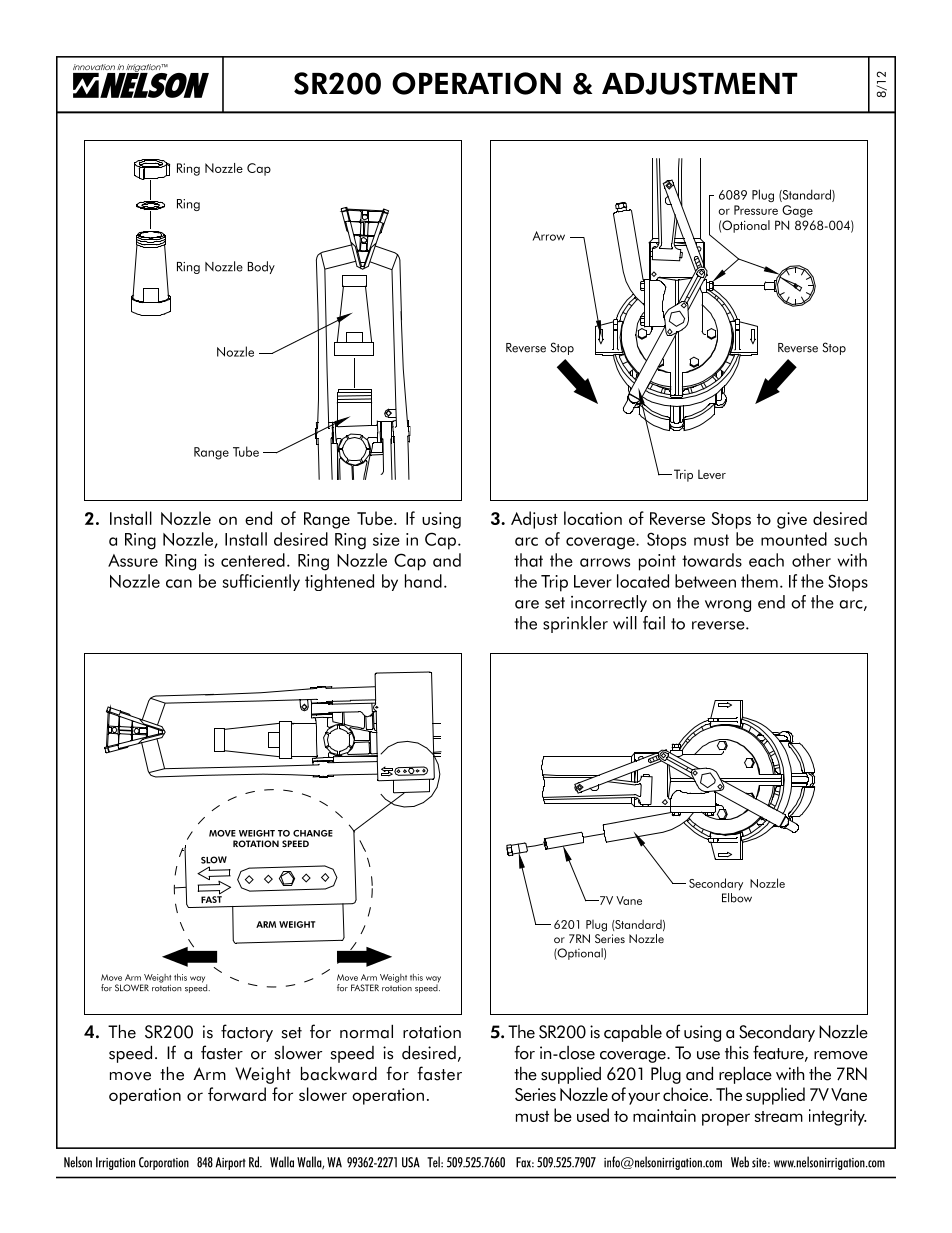  Describe the element at coordinates (654, 623) in the screenshot. I see `fail` at that location.
